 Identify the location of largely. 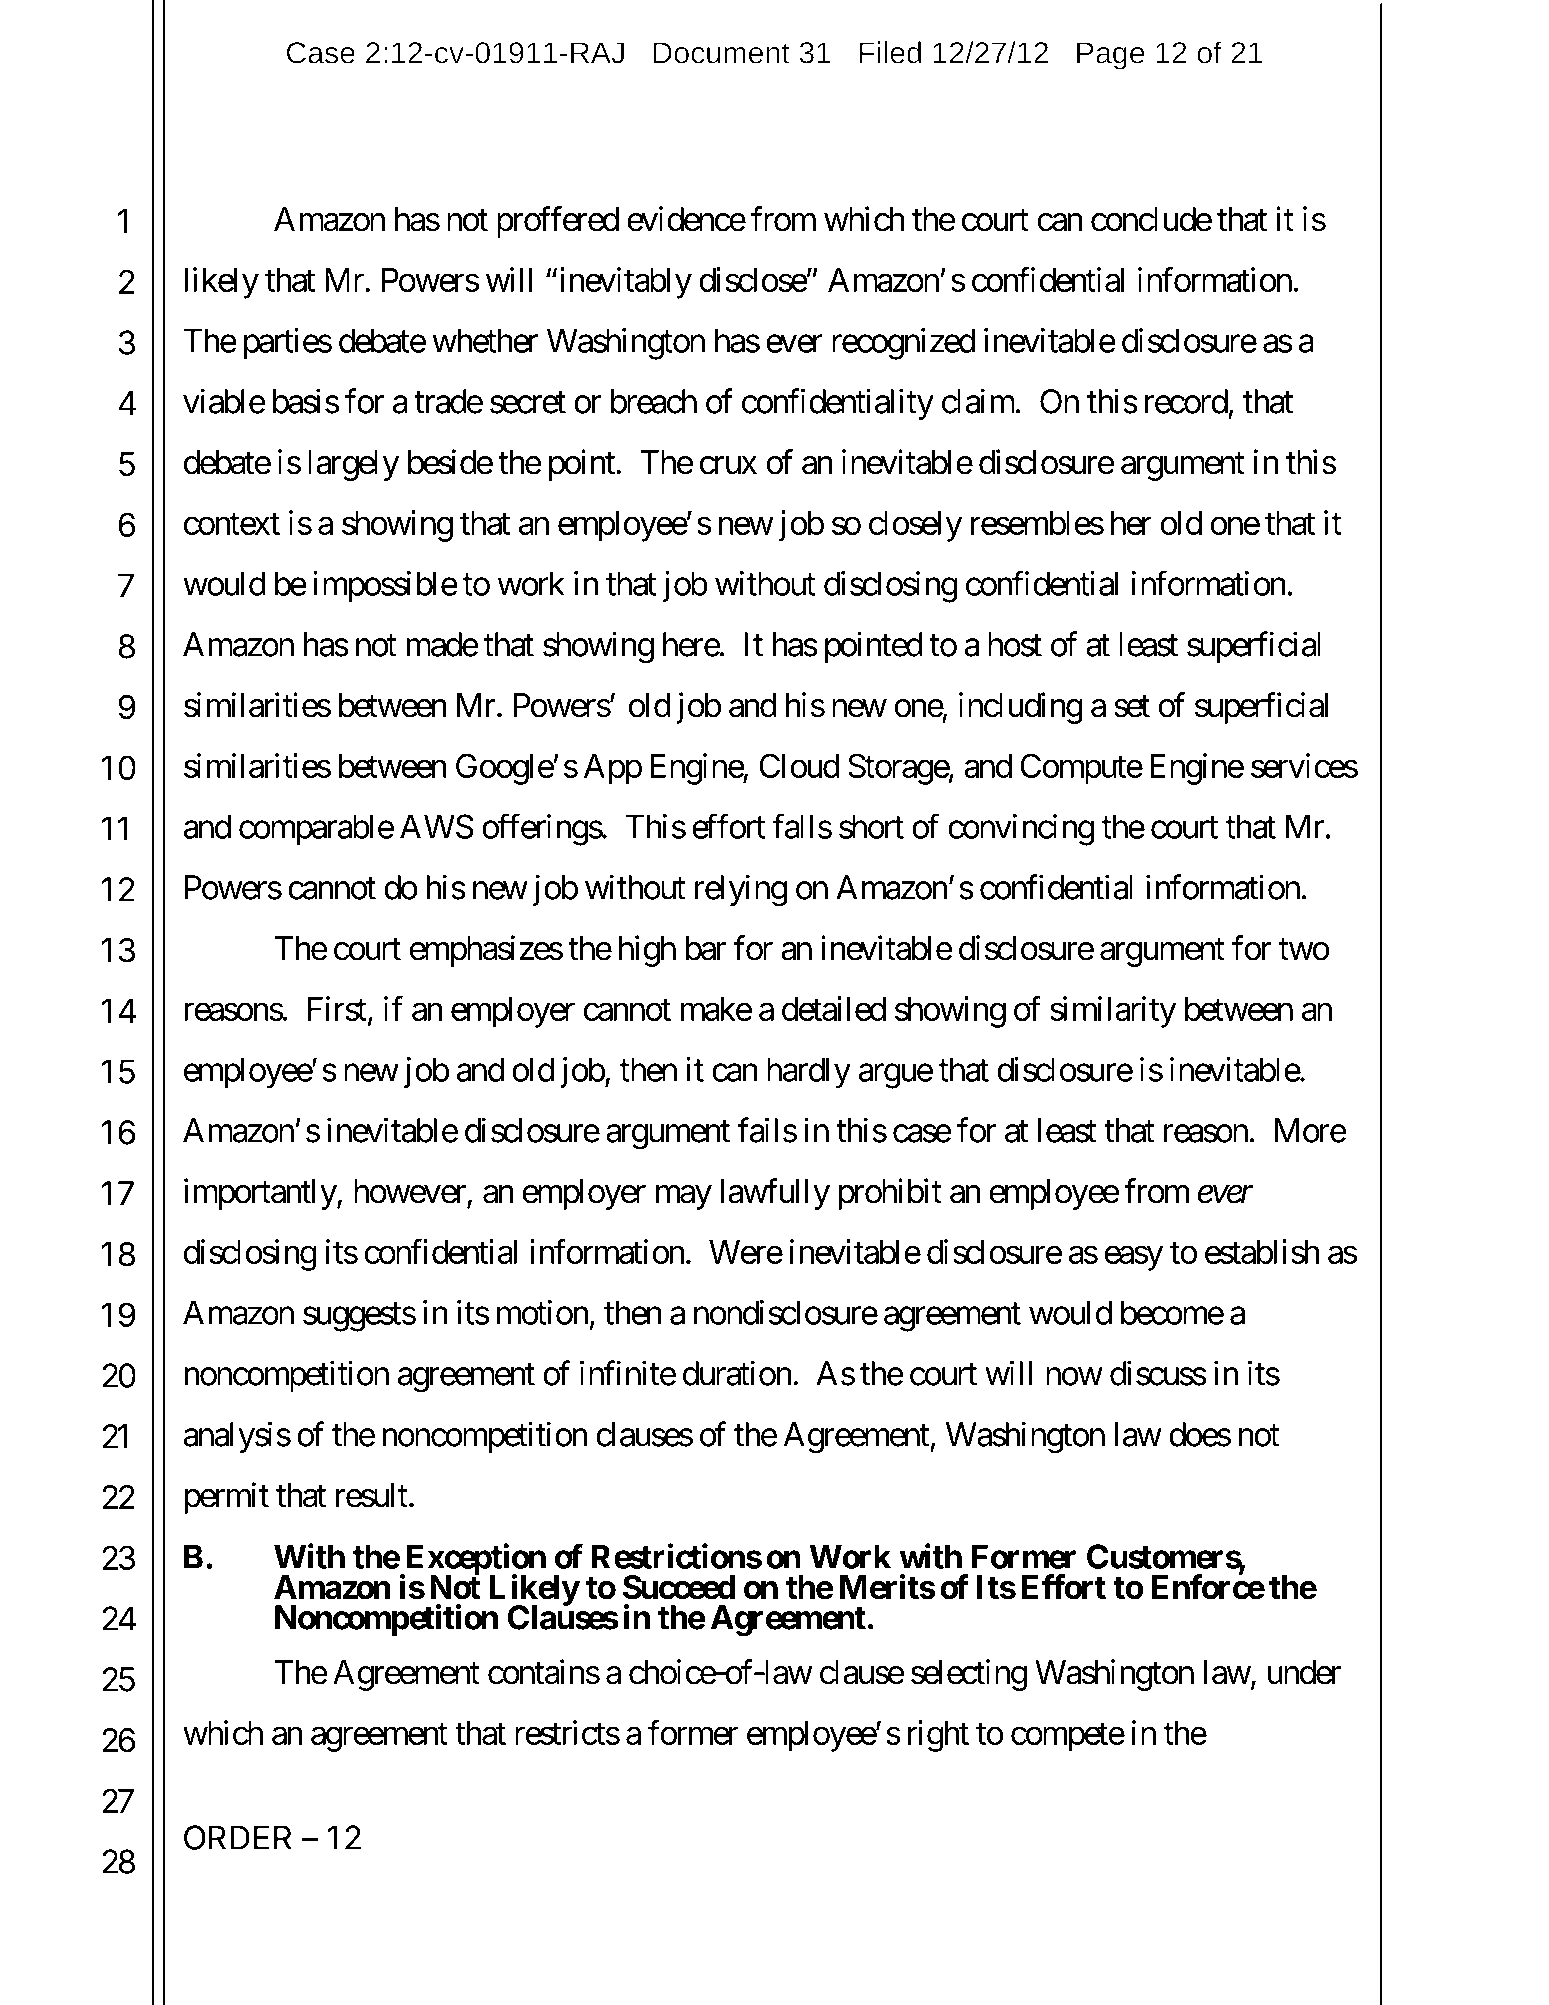
(353, 465).
